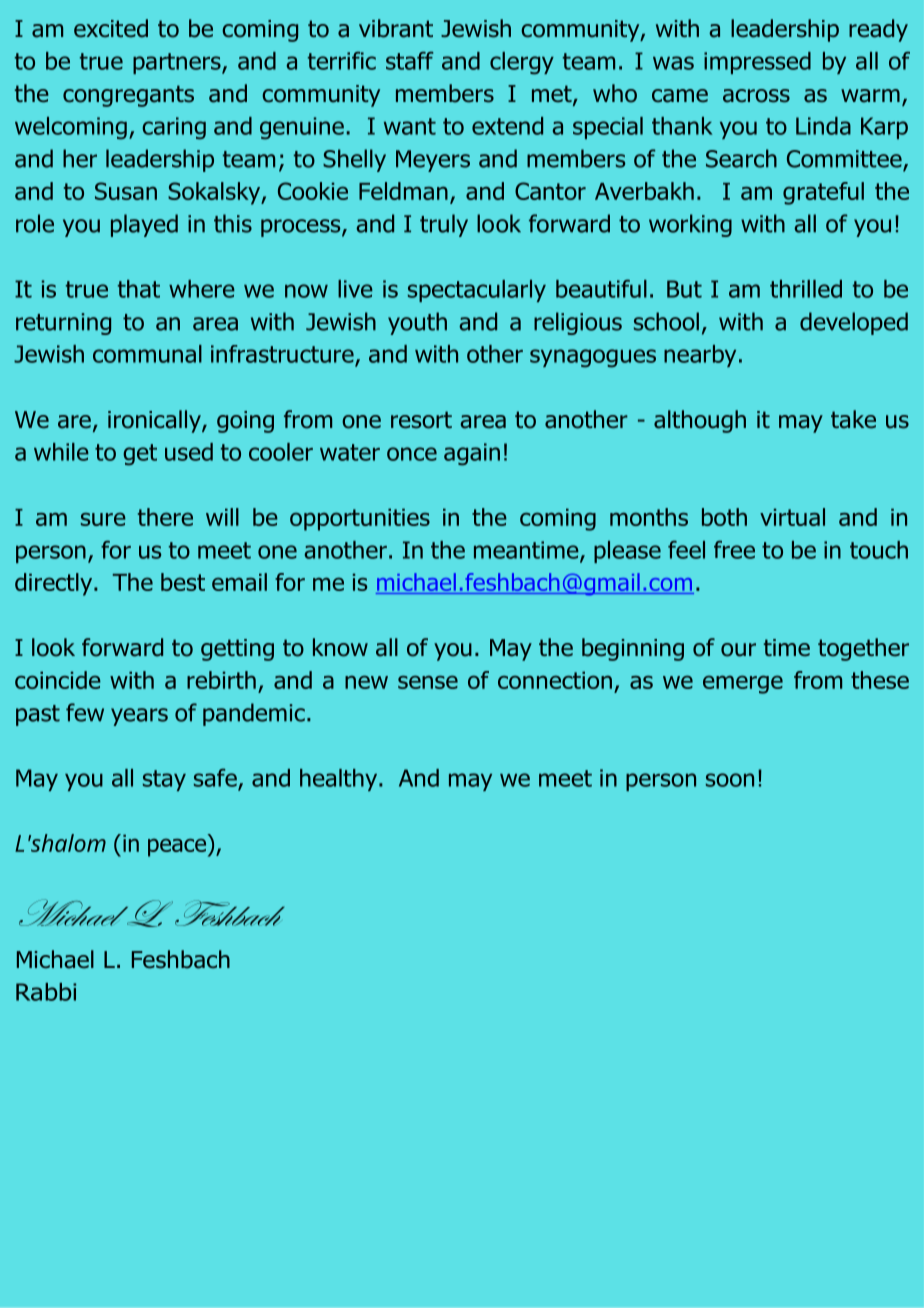 This screenshot has height=1308, width=924. What do you see at coordinates (165, 517) in the screenshot?
I see `there` at bounding box center [165, 517].
